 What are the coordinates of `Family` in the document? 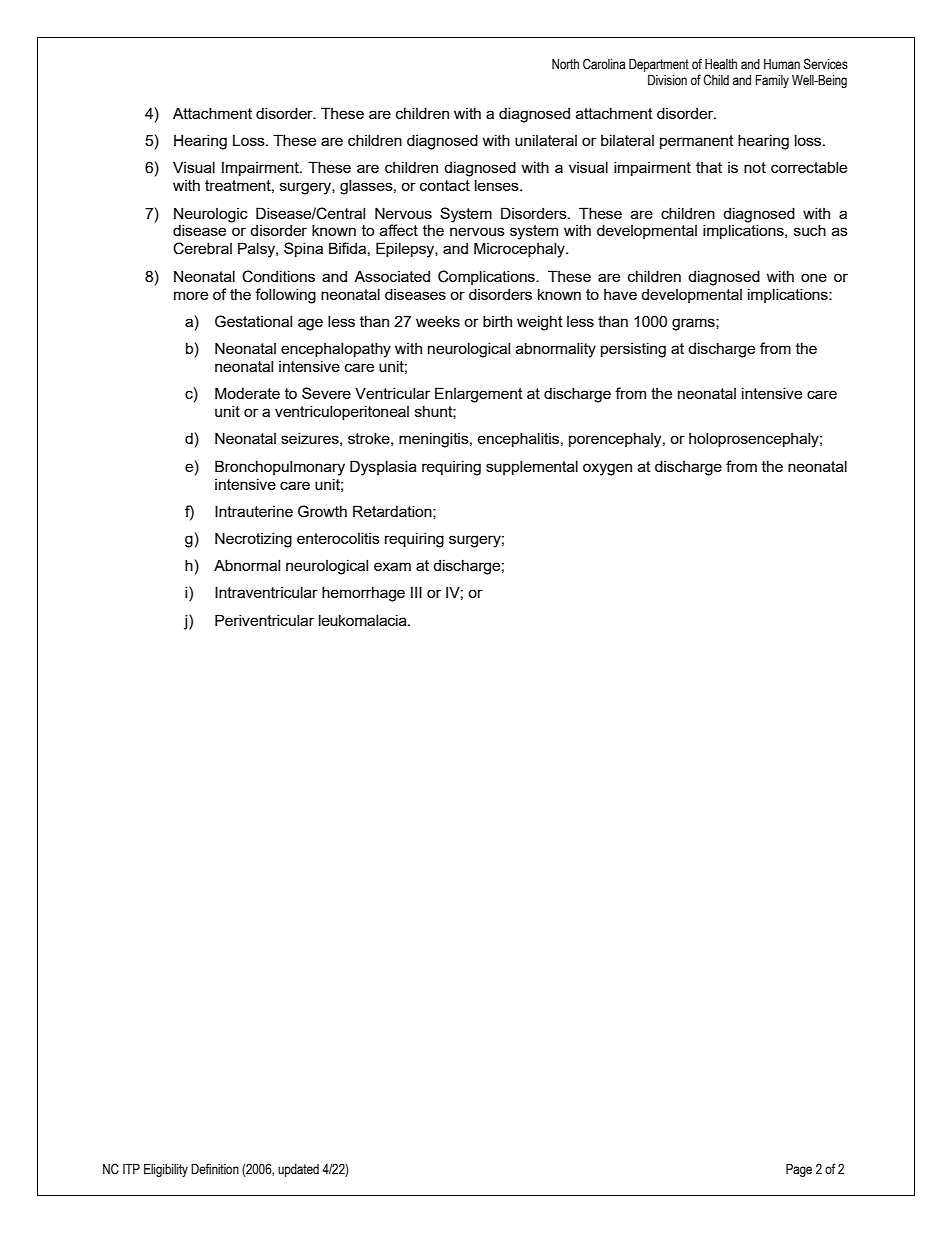 It's located at (772, 81).
